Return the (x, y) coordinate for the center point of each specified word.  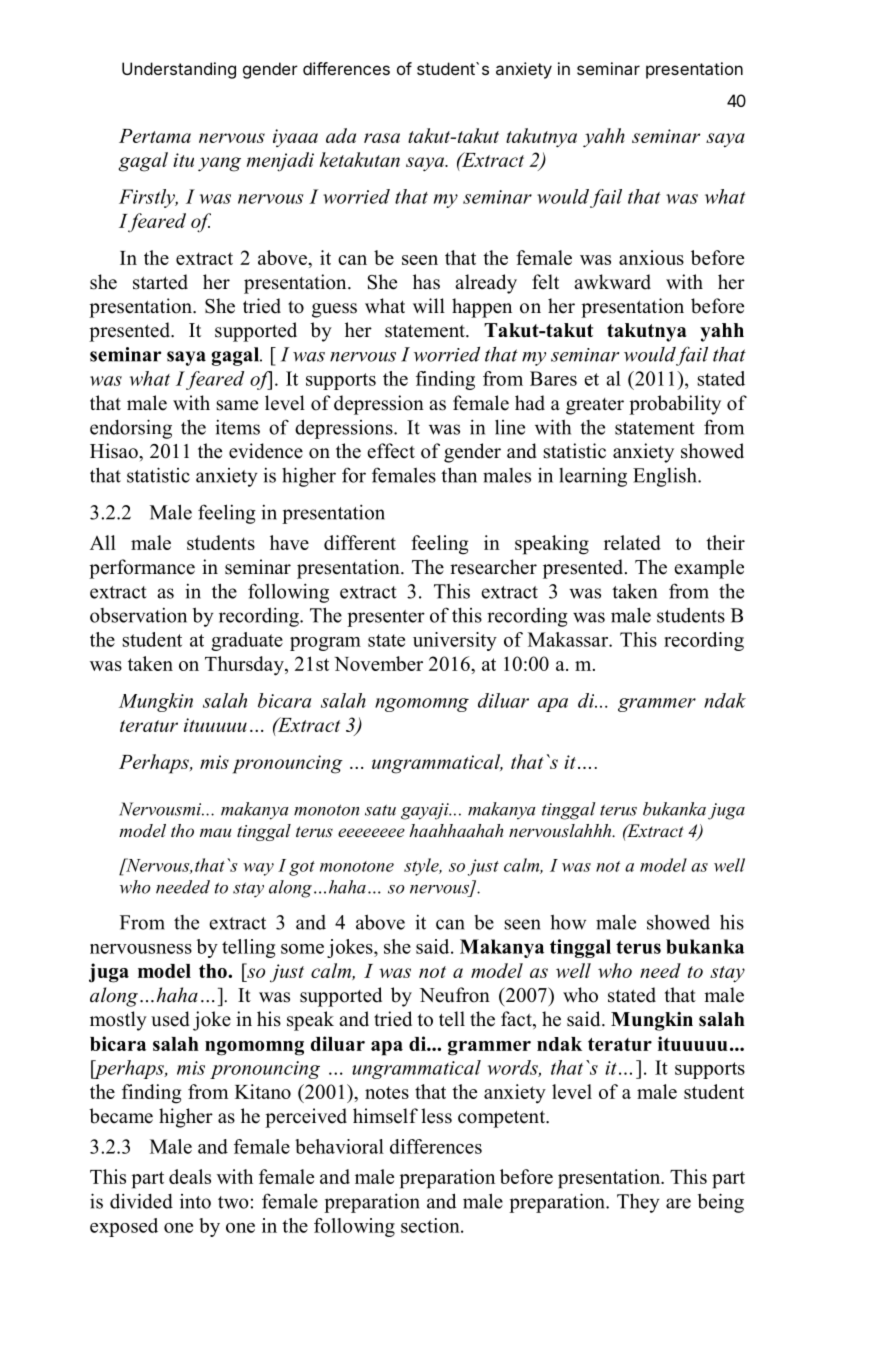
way (258, 869)
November (378, 663)
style (422, 867)
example (709, 569)
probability (675, 405)
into (195, 1201)
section (431, 1225)
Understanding (179, 70)
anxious (651, 257)
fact (517, 1020)
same (237, 405)
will (429, 305)
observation (138, 615)
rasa (382, 138)
